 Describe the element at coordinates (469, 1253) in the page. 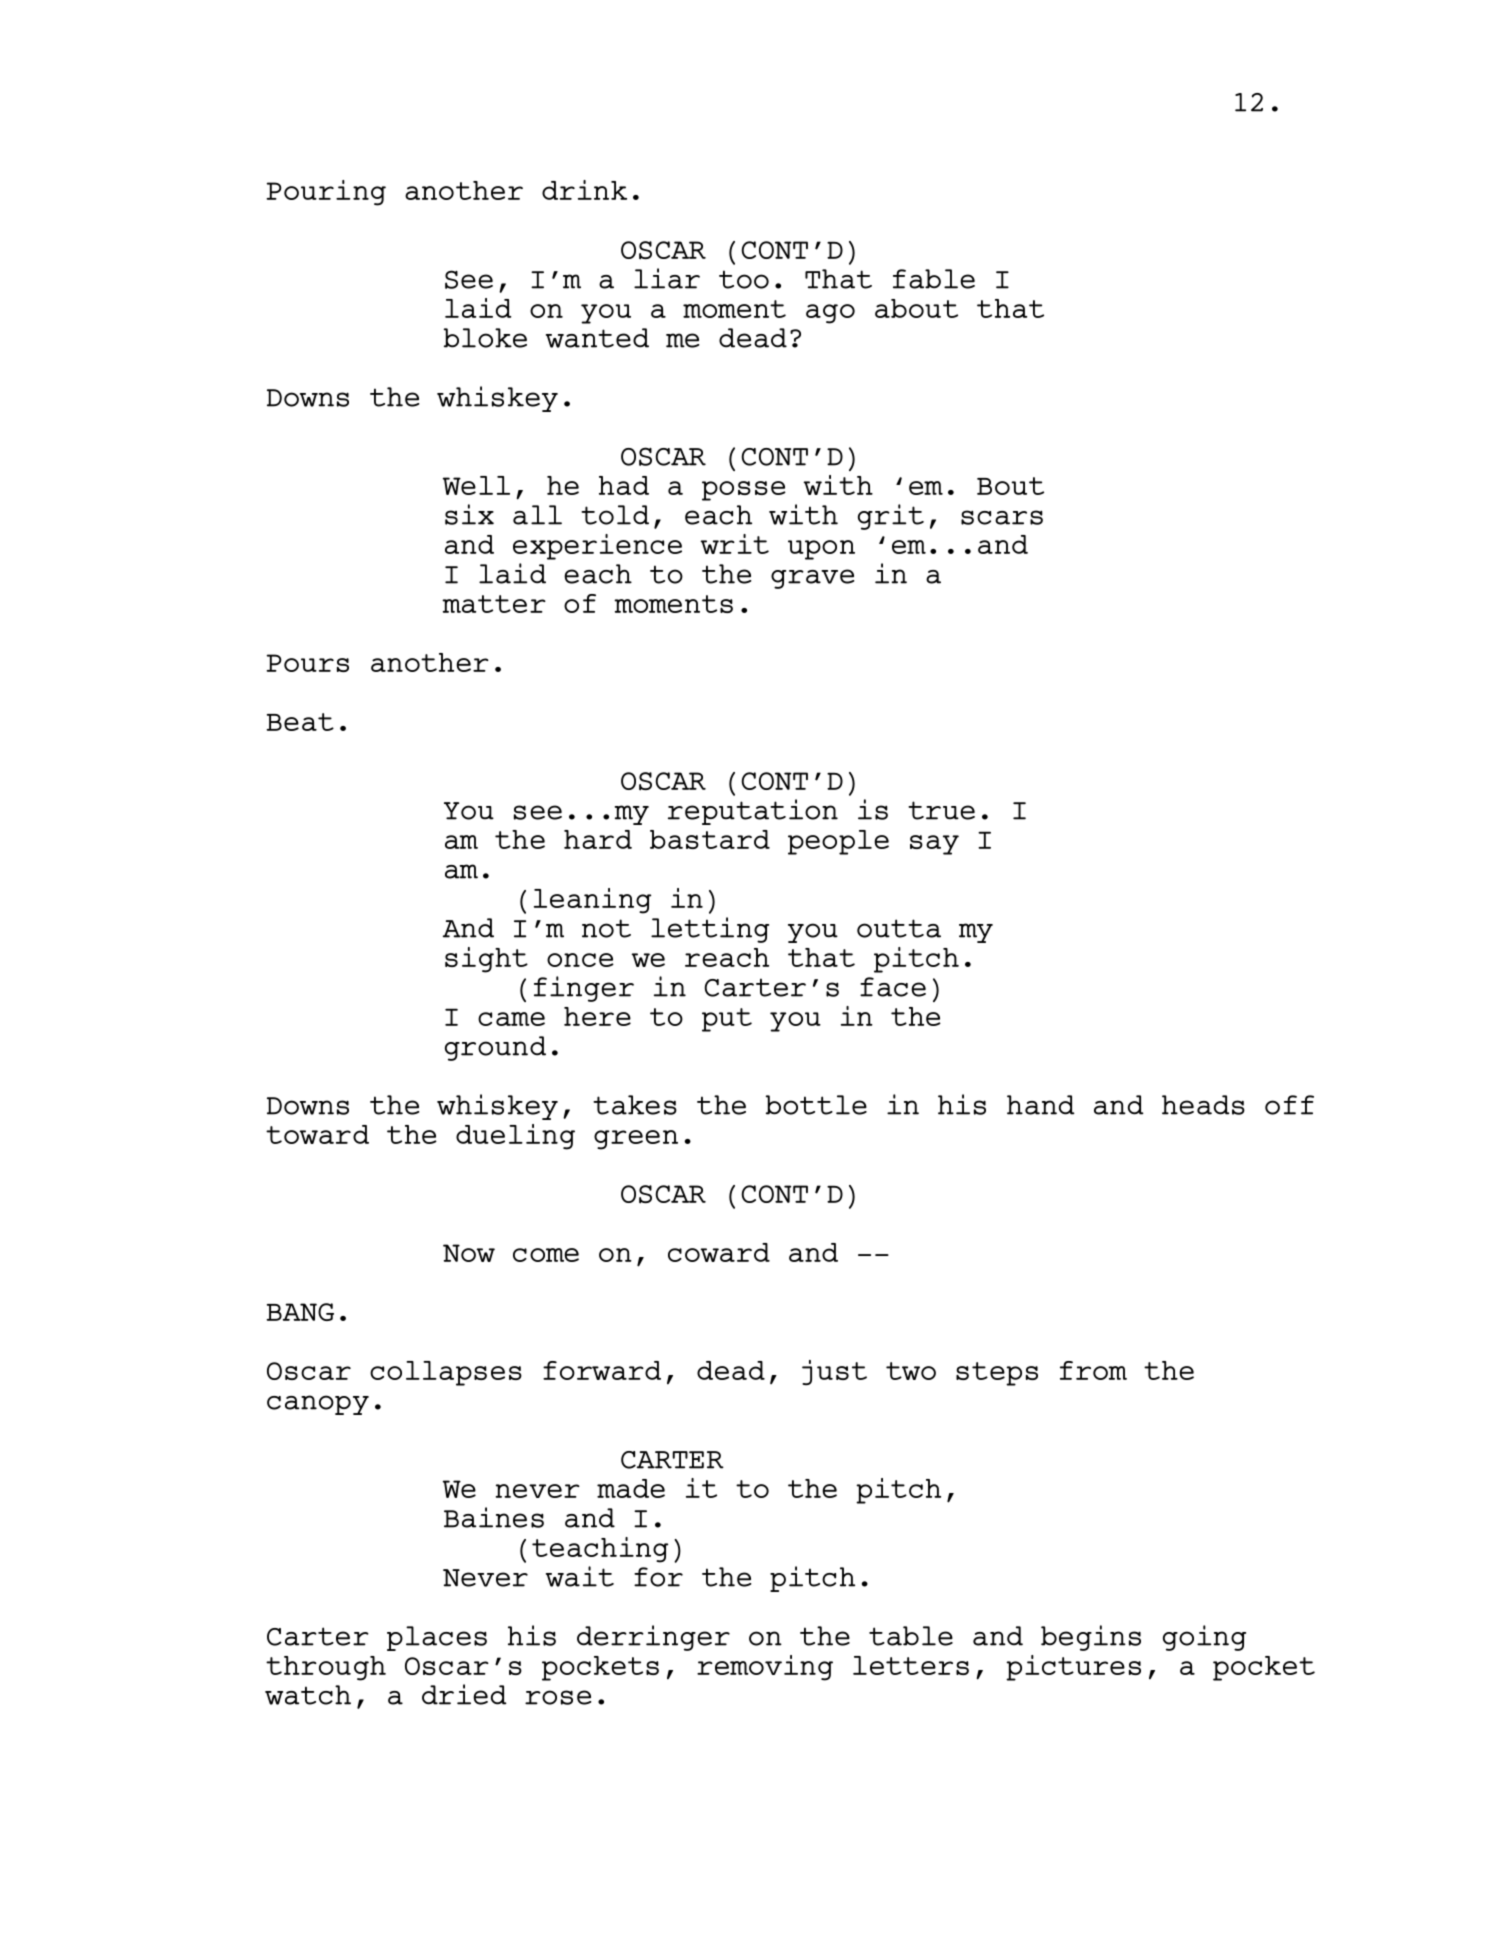

I see `Now` at that location.
